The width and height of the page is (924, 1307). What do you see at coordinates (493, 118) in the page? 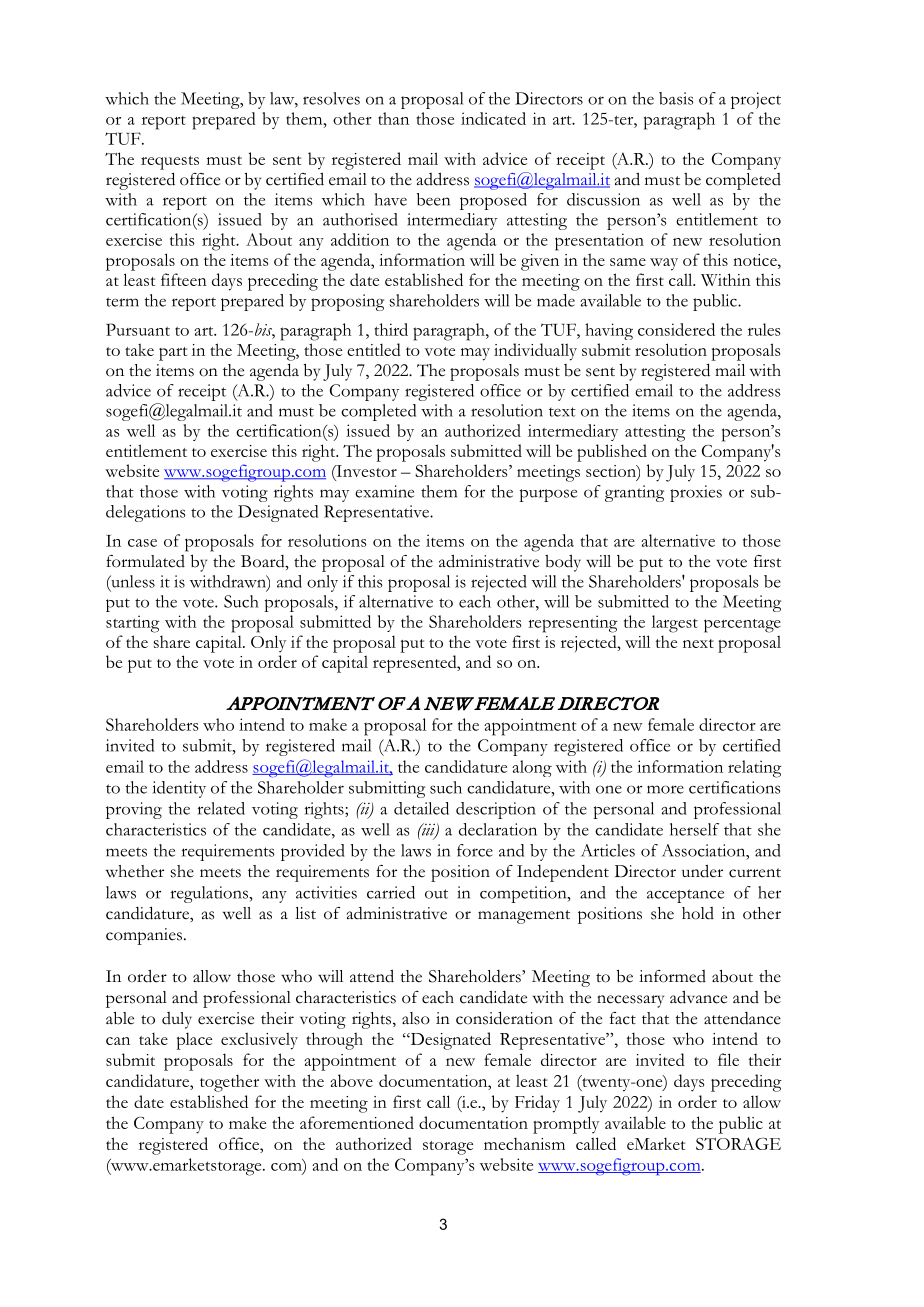
I see `indicated` at bounding box center [493, 118].
